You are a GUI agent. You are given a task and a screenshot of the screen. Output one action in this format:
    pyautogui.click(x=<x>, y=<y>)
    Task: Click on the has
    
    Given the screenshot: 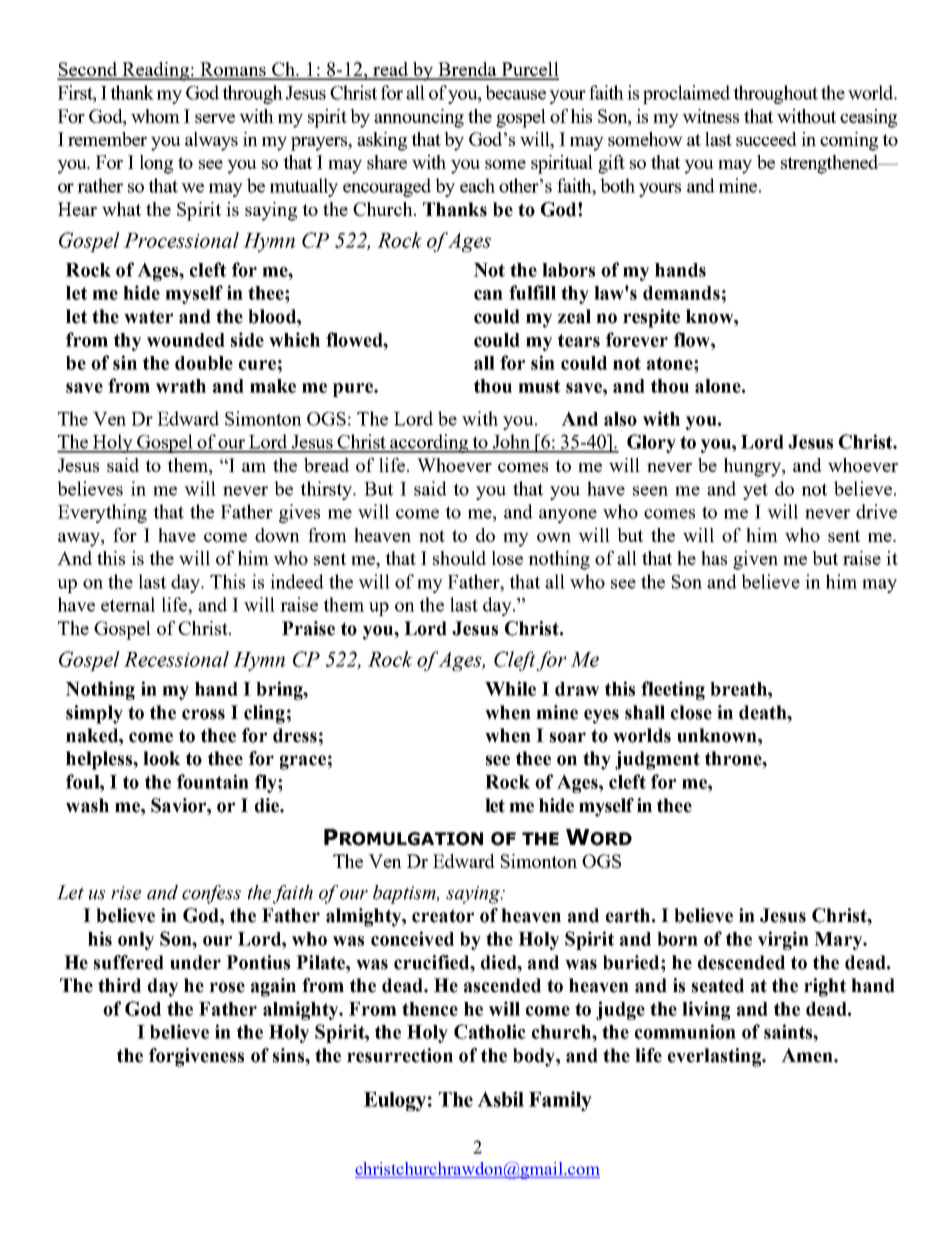 What is the action you would take?
    pyautogui.click(x=714, y=558)
